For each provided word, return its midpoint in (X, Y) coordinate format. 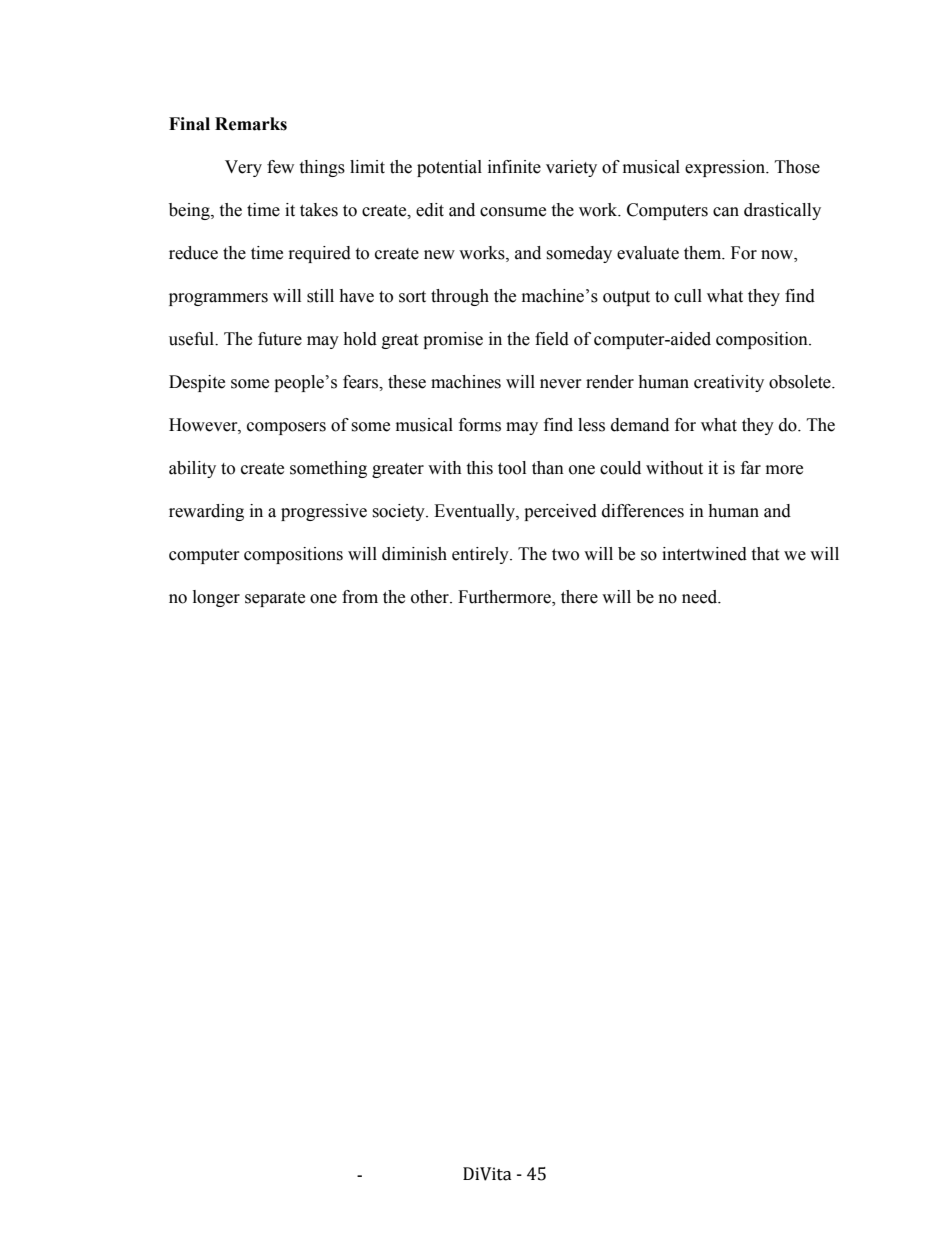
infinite (514, 167)
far (751, 468)
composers (286, 428)
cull (688, 296)
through (460, 297)
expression (726, 168)
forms (480, 425)
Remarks (251, 124)
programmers (218, 299)
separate (275, 599)
